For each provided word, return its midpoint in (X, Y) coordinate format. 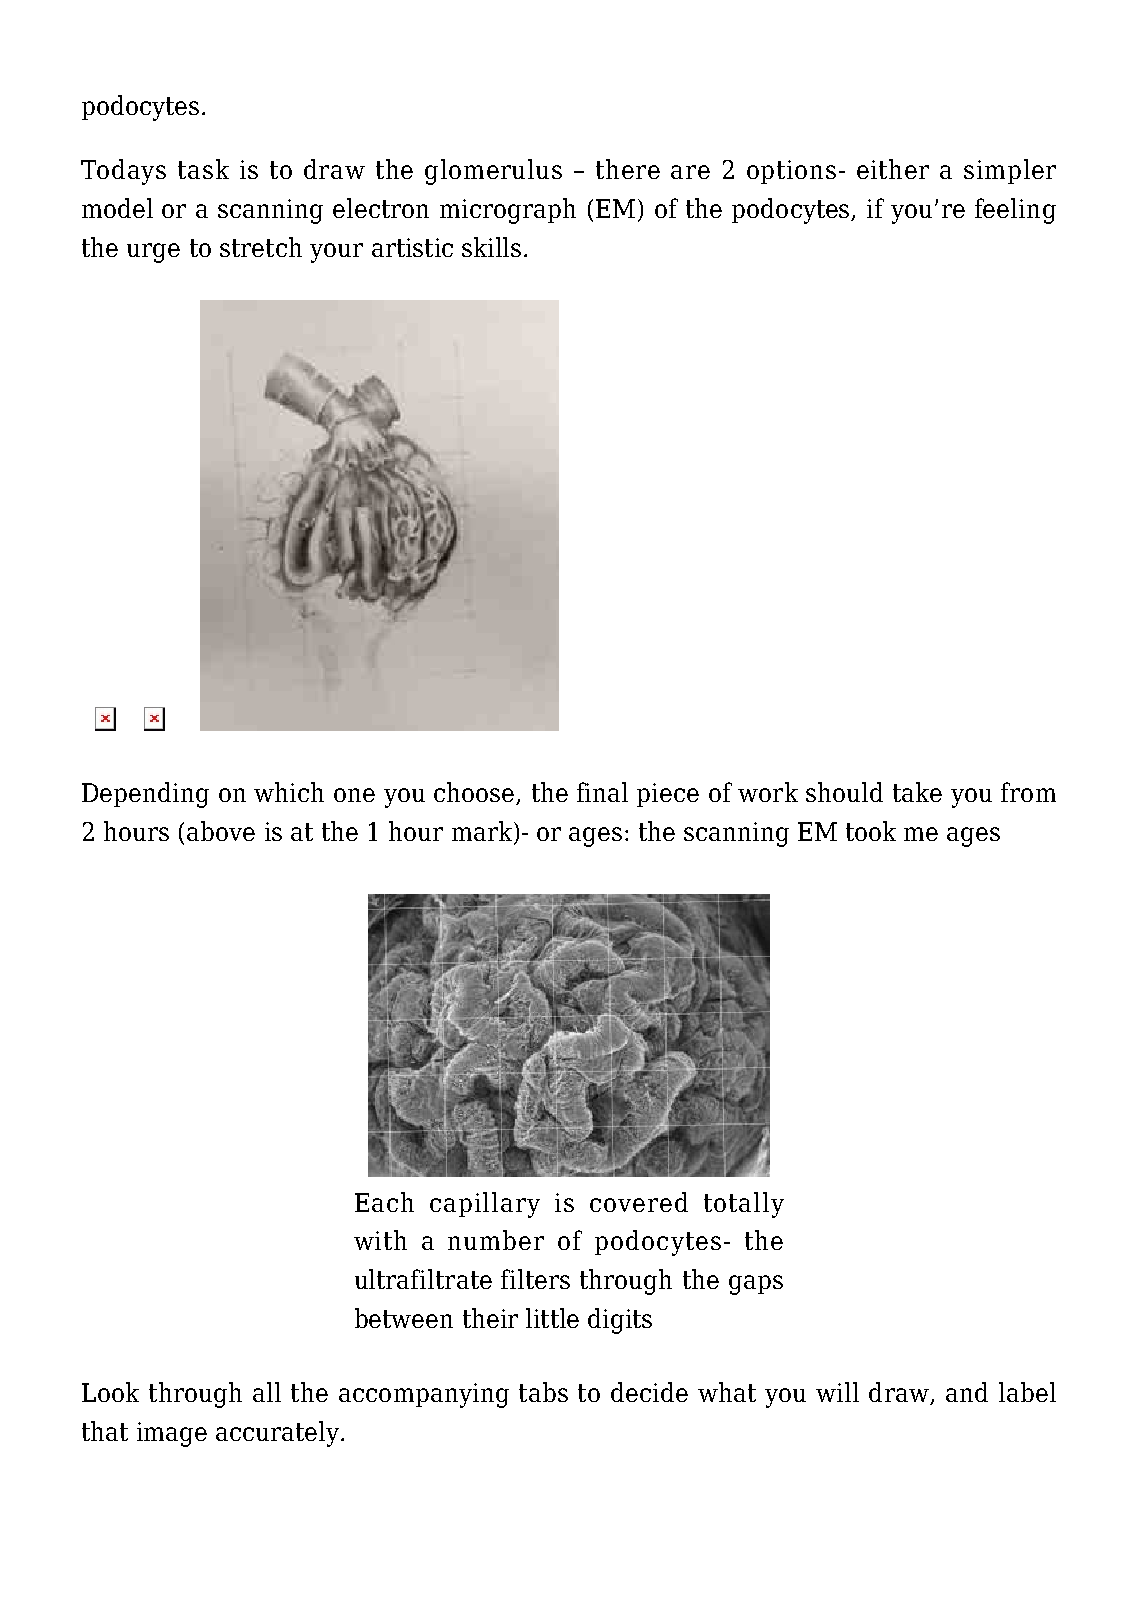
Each (384, 1202)
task (203, 169)
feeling (1015, 211)
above (221, 831)
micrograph (508, 211)
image (172, 1434)
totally (744, 1205)
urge (153, 253)
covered (639, 1202)
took (871, 831)
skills (491, 247)
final (602, 792)
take (917, 792)
